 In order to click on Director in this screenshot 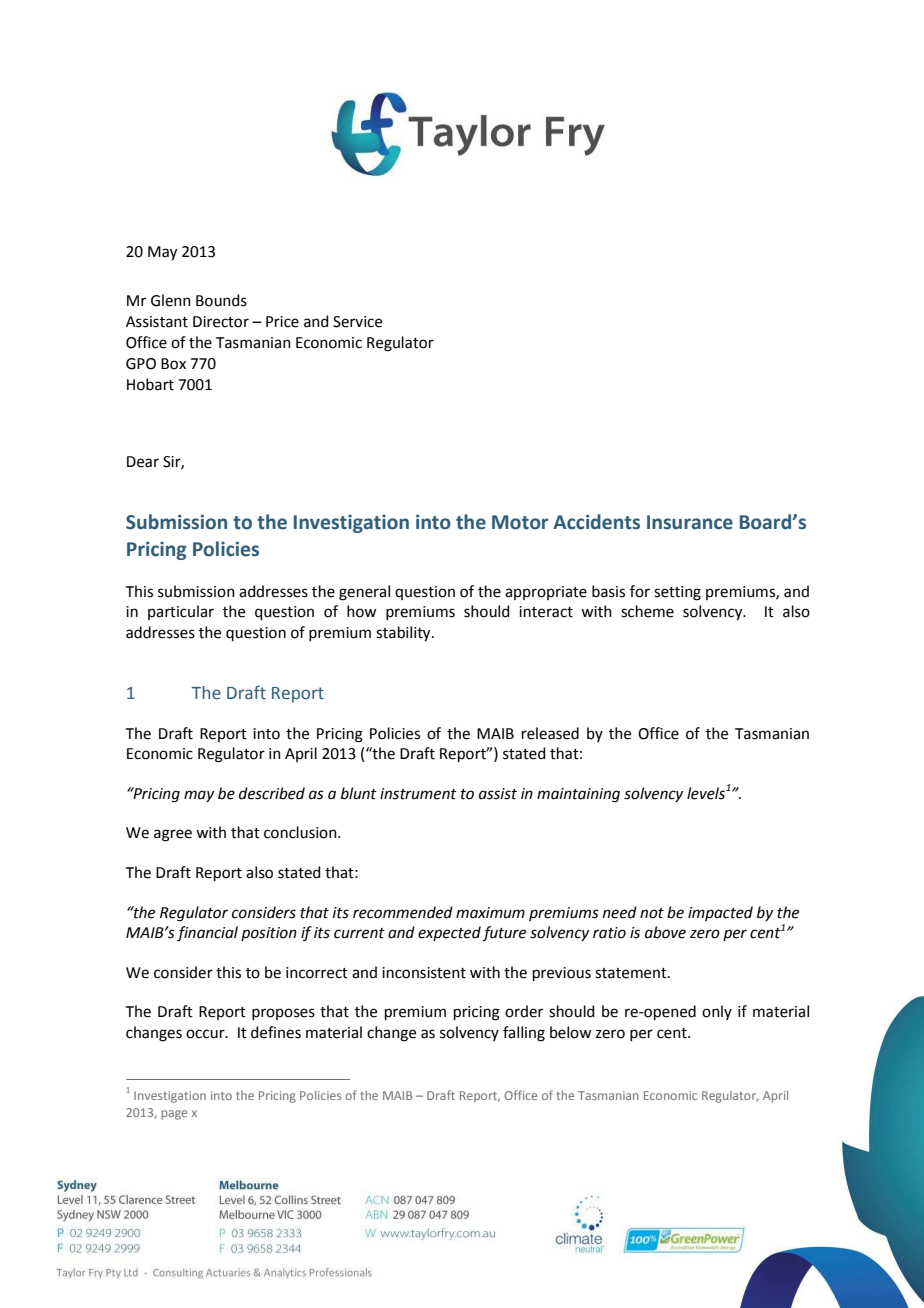, I will do `click(221, 322)`.
